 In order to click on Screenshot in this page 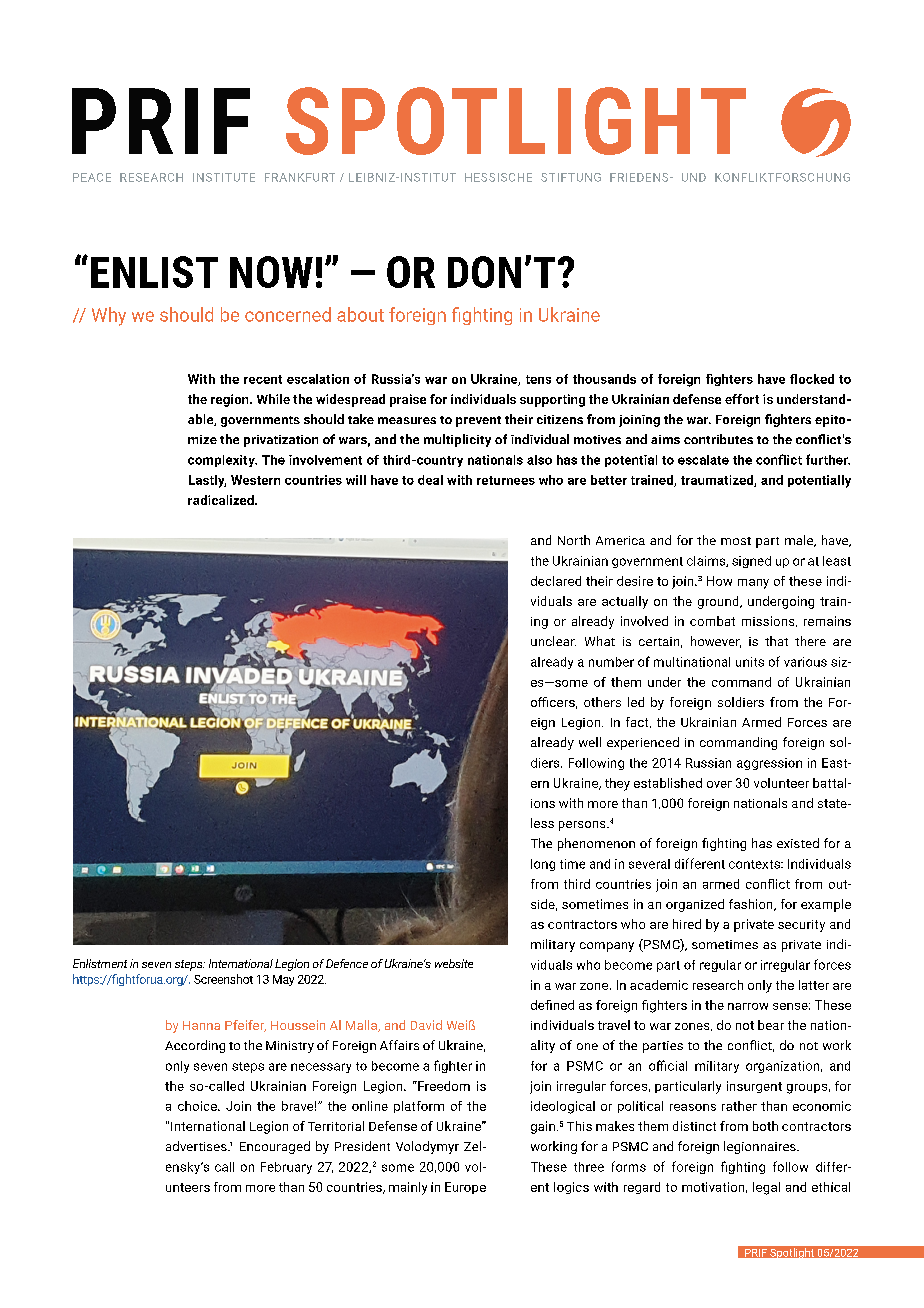, I will do `click(223, 979)`.
